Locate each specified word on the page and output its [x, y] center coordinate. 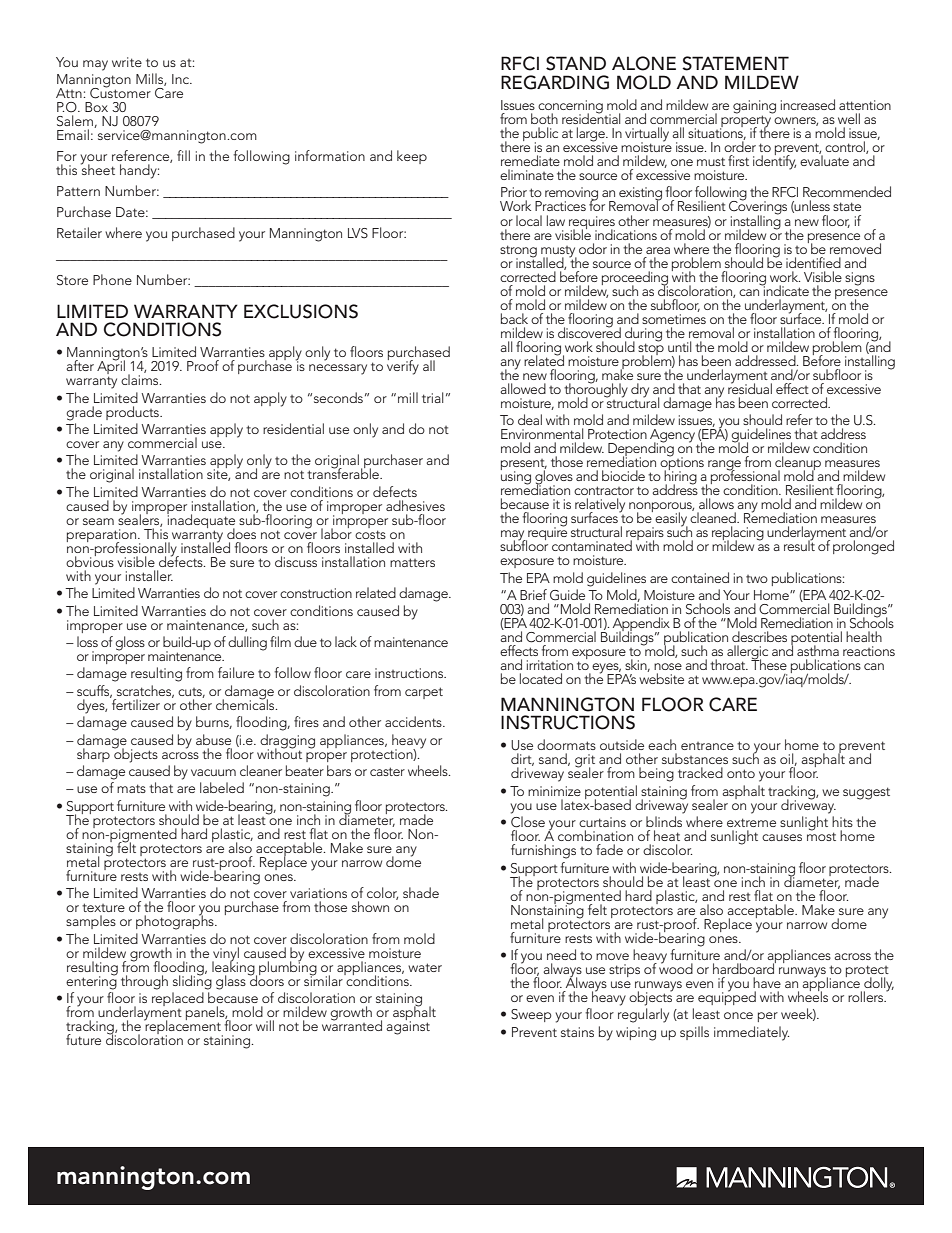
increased [808, 104]
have [767, 982]
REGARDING [555, 82]
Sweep [531, 1015]
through [144, 982]
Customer [120, 92]
